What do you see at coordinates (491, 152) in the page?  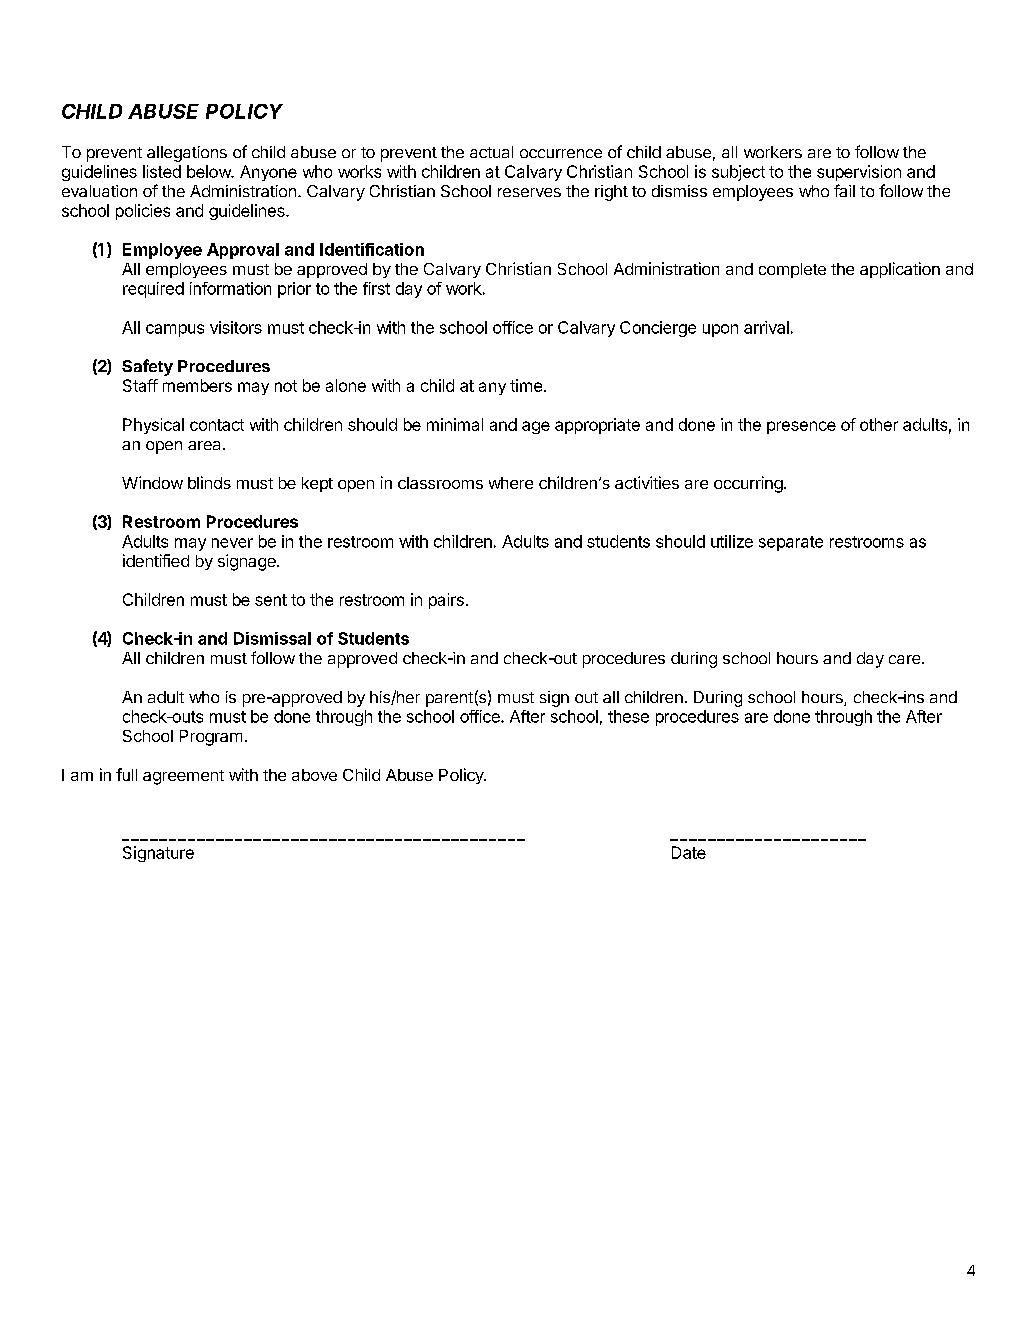 I see `actual` at bounding box center [491, 152].
